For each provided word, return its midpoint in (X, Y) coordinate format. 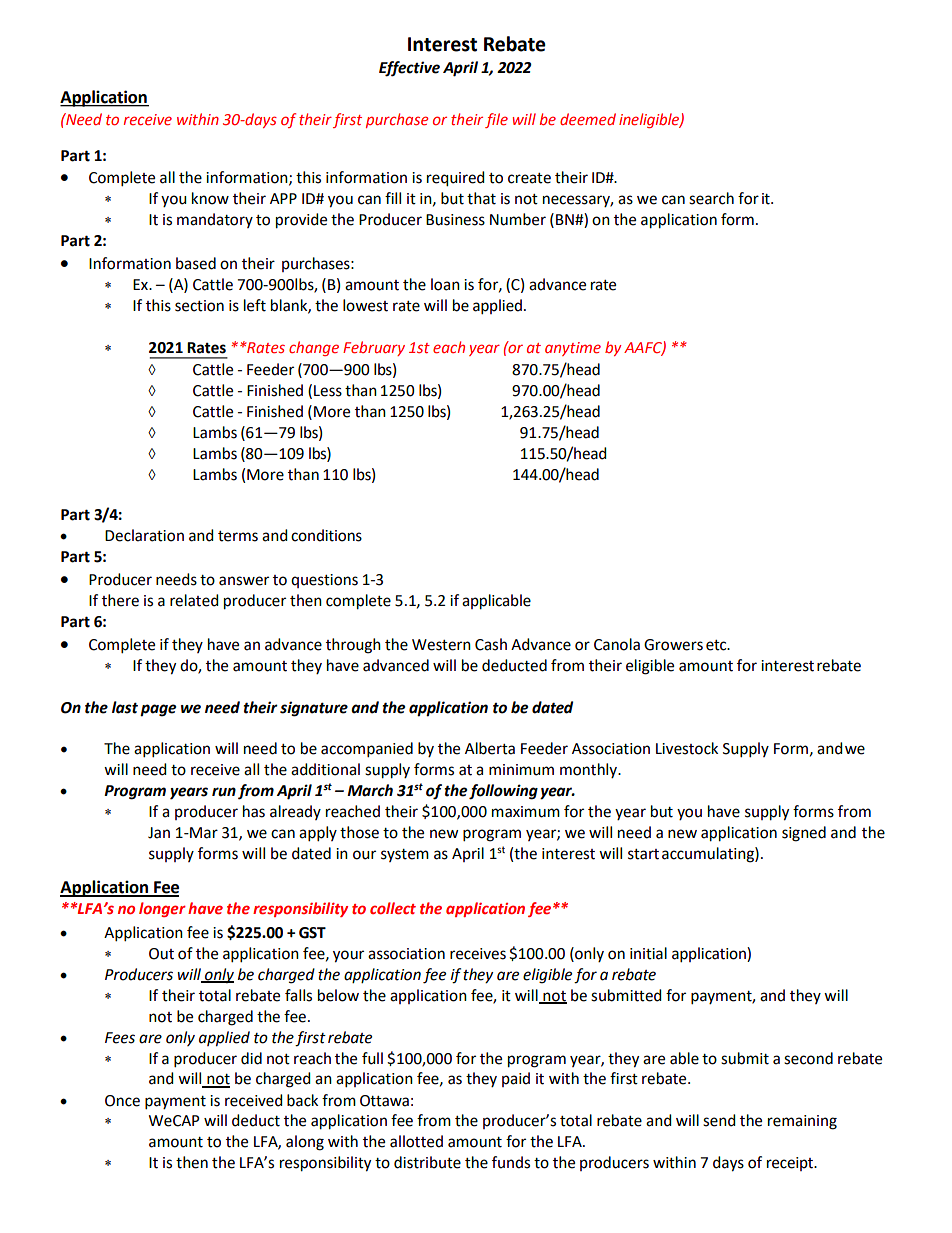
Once (122, 1101)
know (210, 198)
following (503, 792)
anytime (573, 349)
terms (238, 536)
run (224, 792)
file (496, 120)
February (374, 348)
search (711, 198)
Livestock (687, 748)
